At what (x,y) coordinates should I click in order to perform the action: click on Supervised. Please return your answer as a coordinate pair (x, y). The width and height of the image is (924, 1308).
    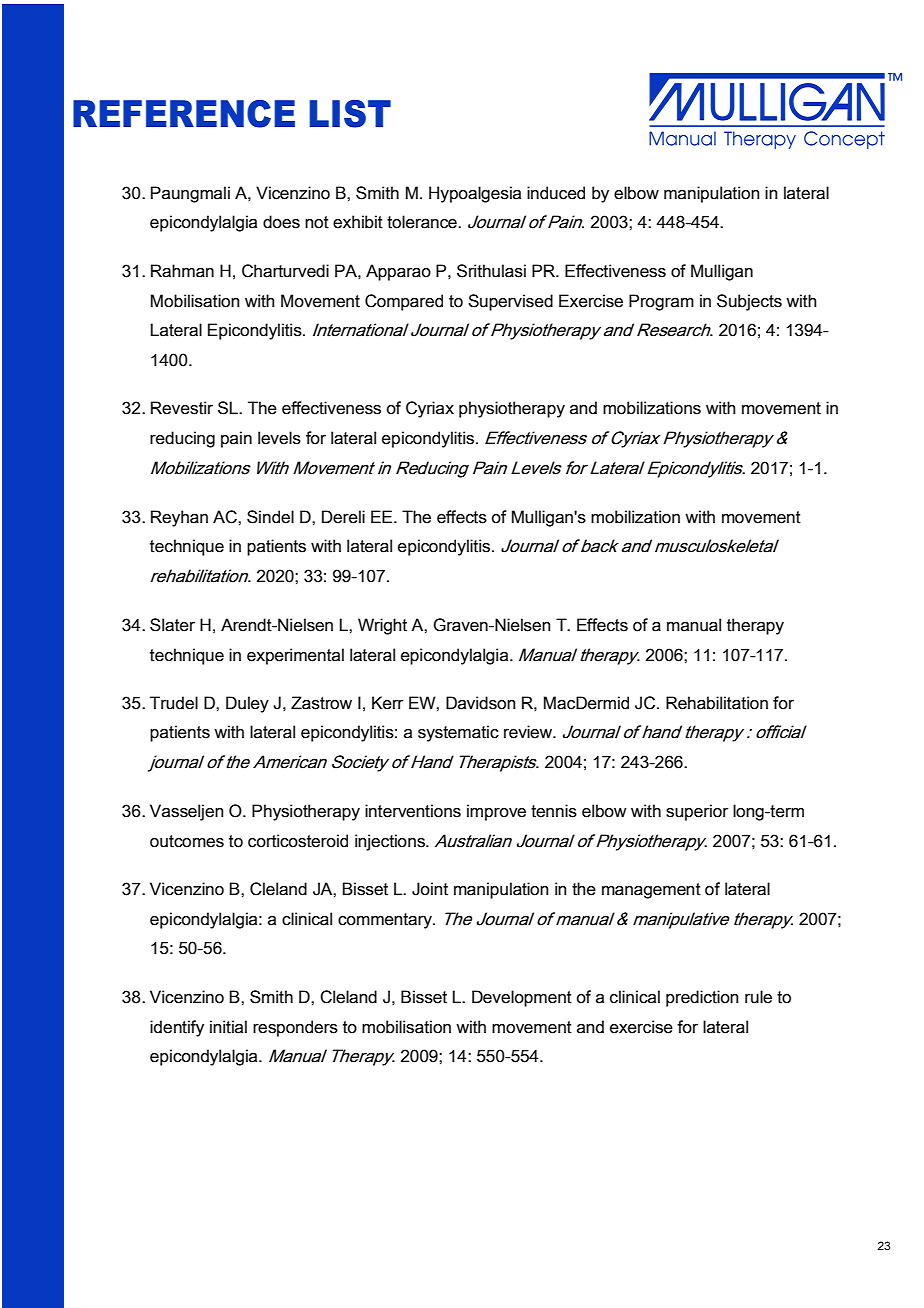
    Looking at the image, I should click on (510, 302).
